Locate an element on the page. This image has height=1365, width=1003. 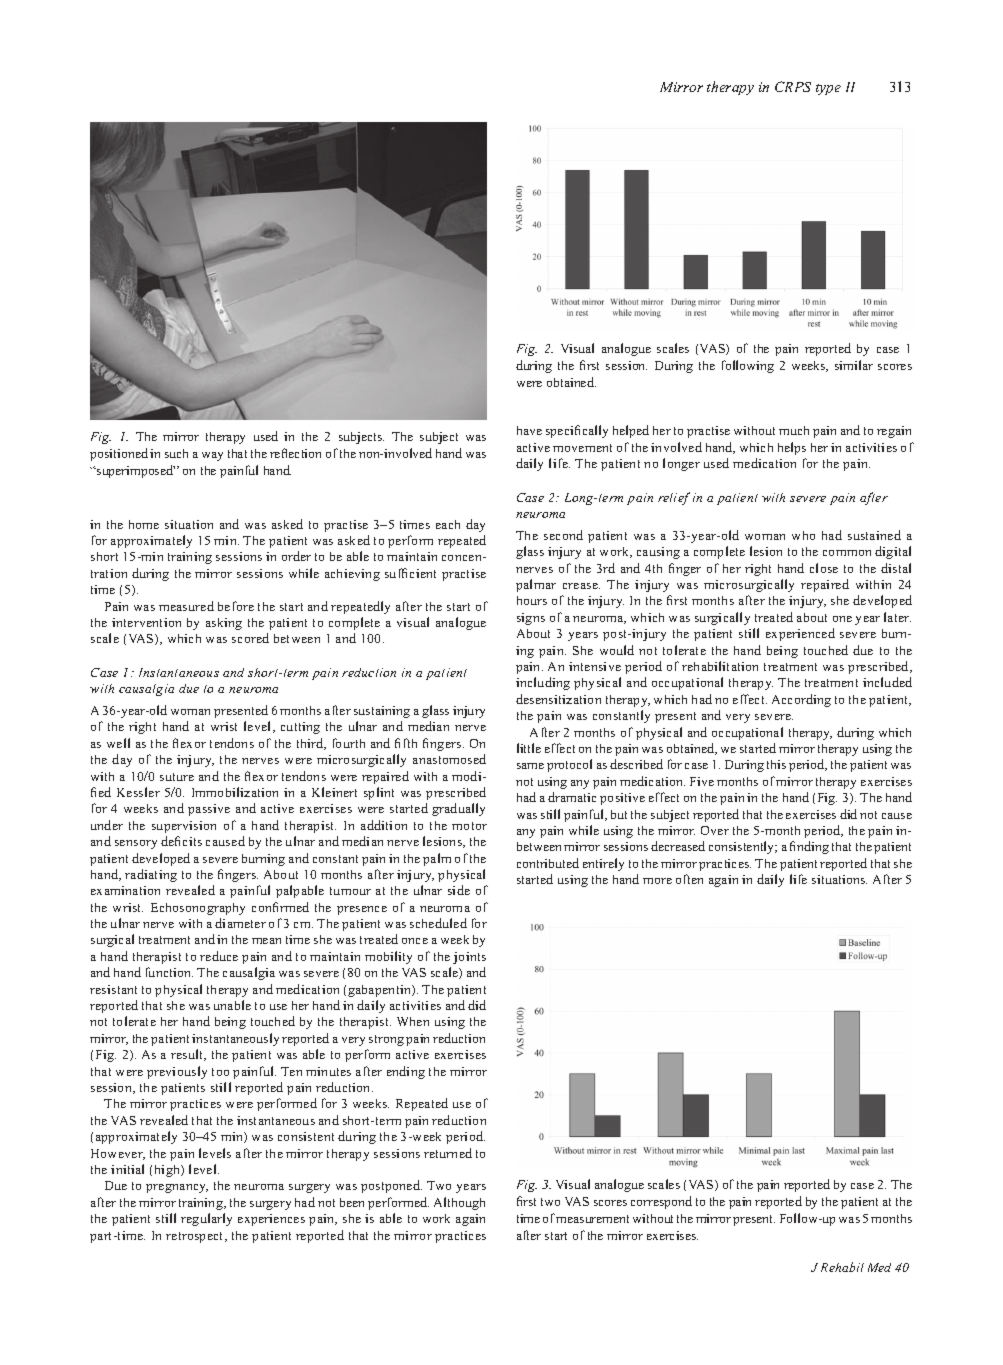
such is located at coordinates (176, 453).
